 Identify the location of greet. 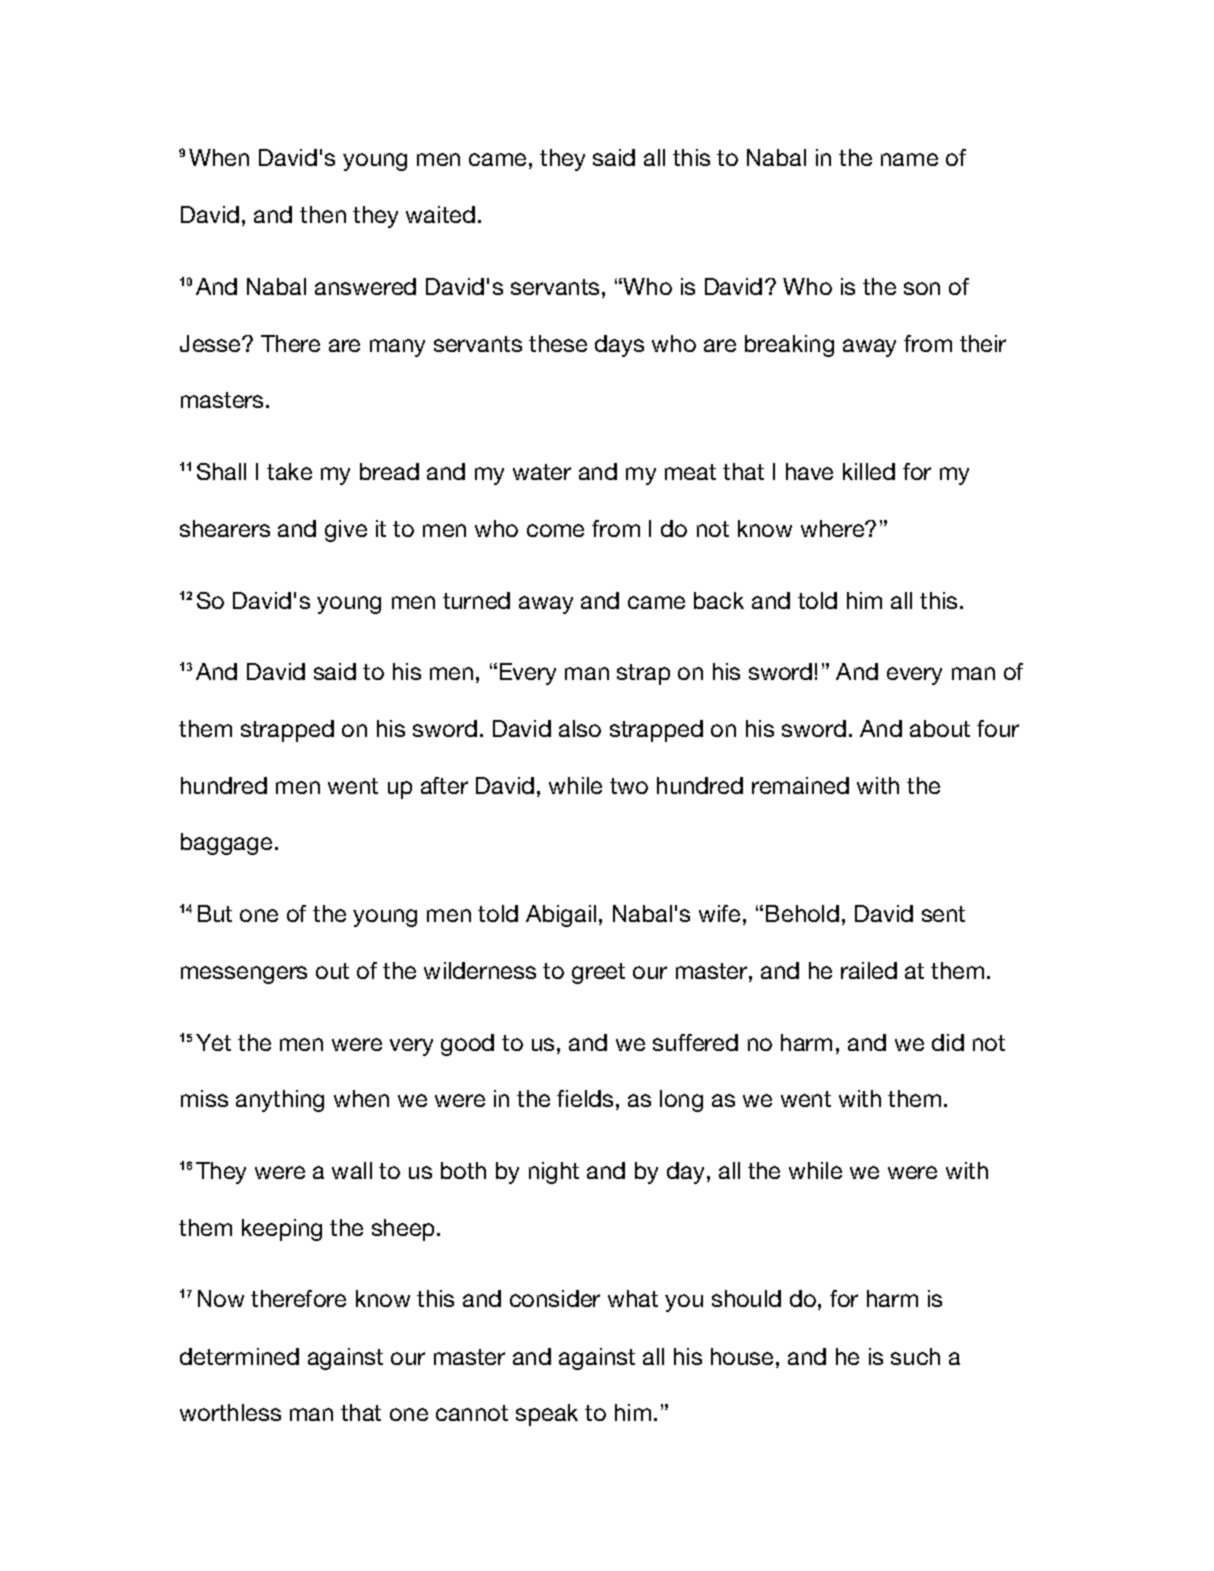
(598, 973).
